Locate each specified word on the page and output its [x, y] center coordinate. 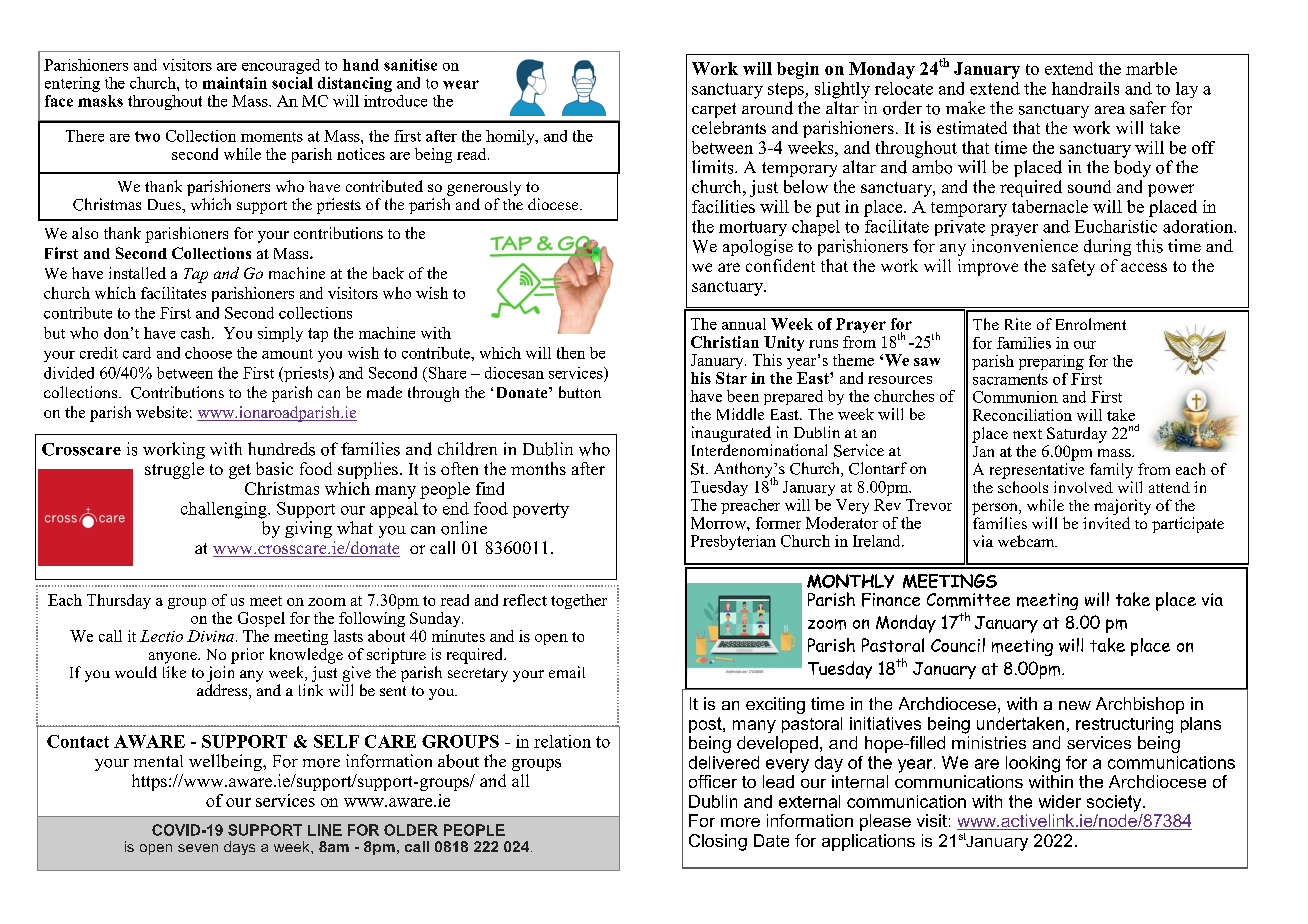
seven [198, 848]
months [538, 468]
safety [1073, 267]
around [767, 108]
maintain [235, 83]
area [1110, 110]
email [567, 672]
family [1111, 471]
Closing [718, 842]
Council [958, 645]
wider [1060, 801]
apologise [758, 247]
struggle [174, 470]
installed [137, 273]
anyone [174, 658]
